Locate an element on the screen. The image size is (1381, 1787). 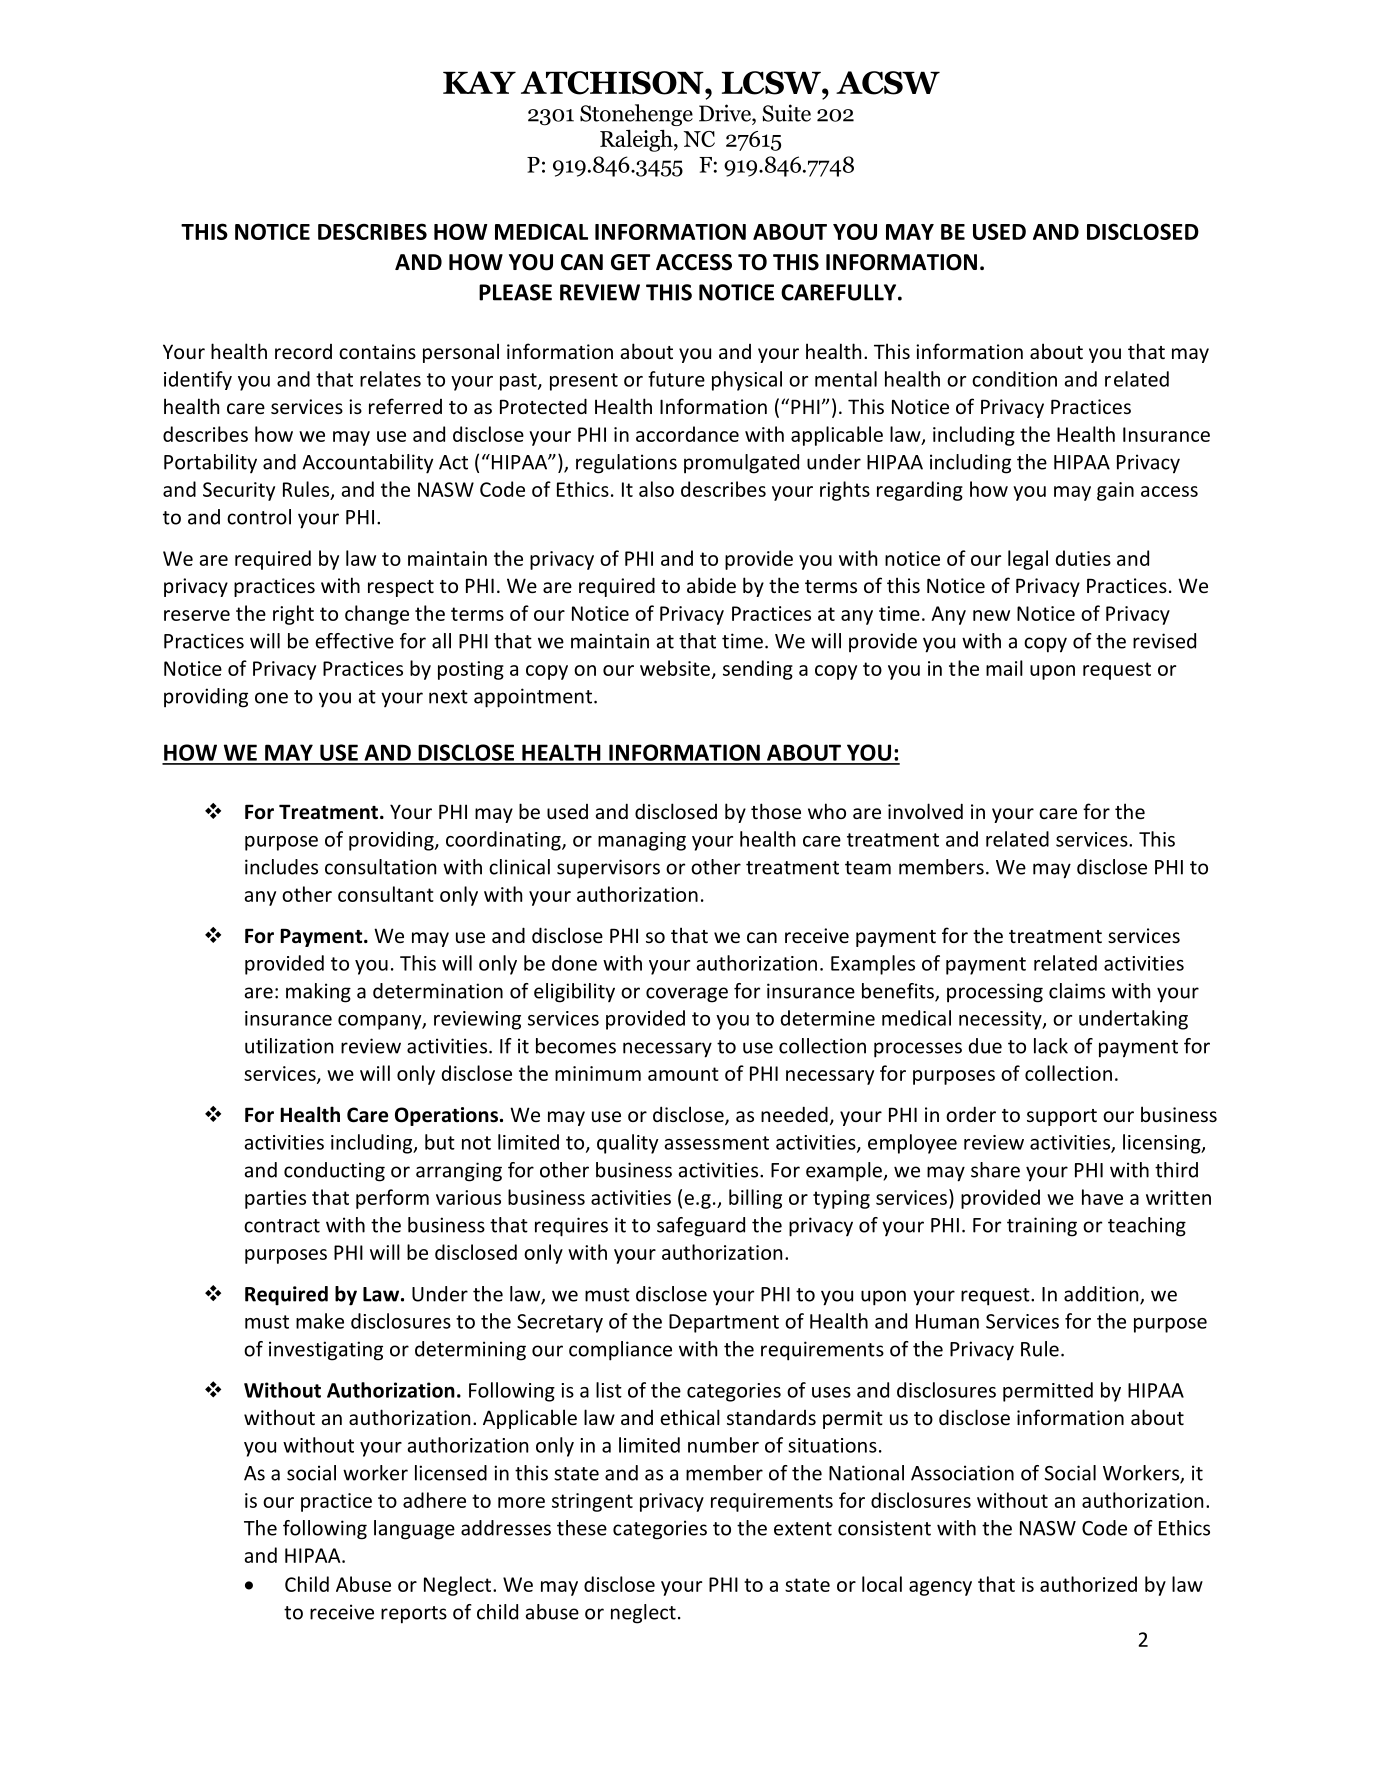
condition is located at coordinates (1014, 379).
